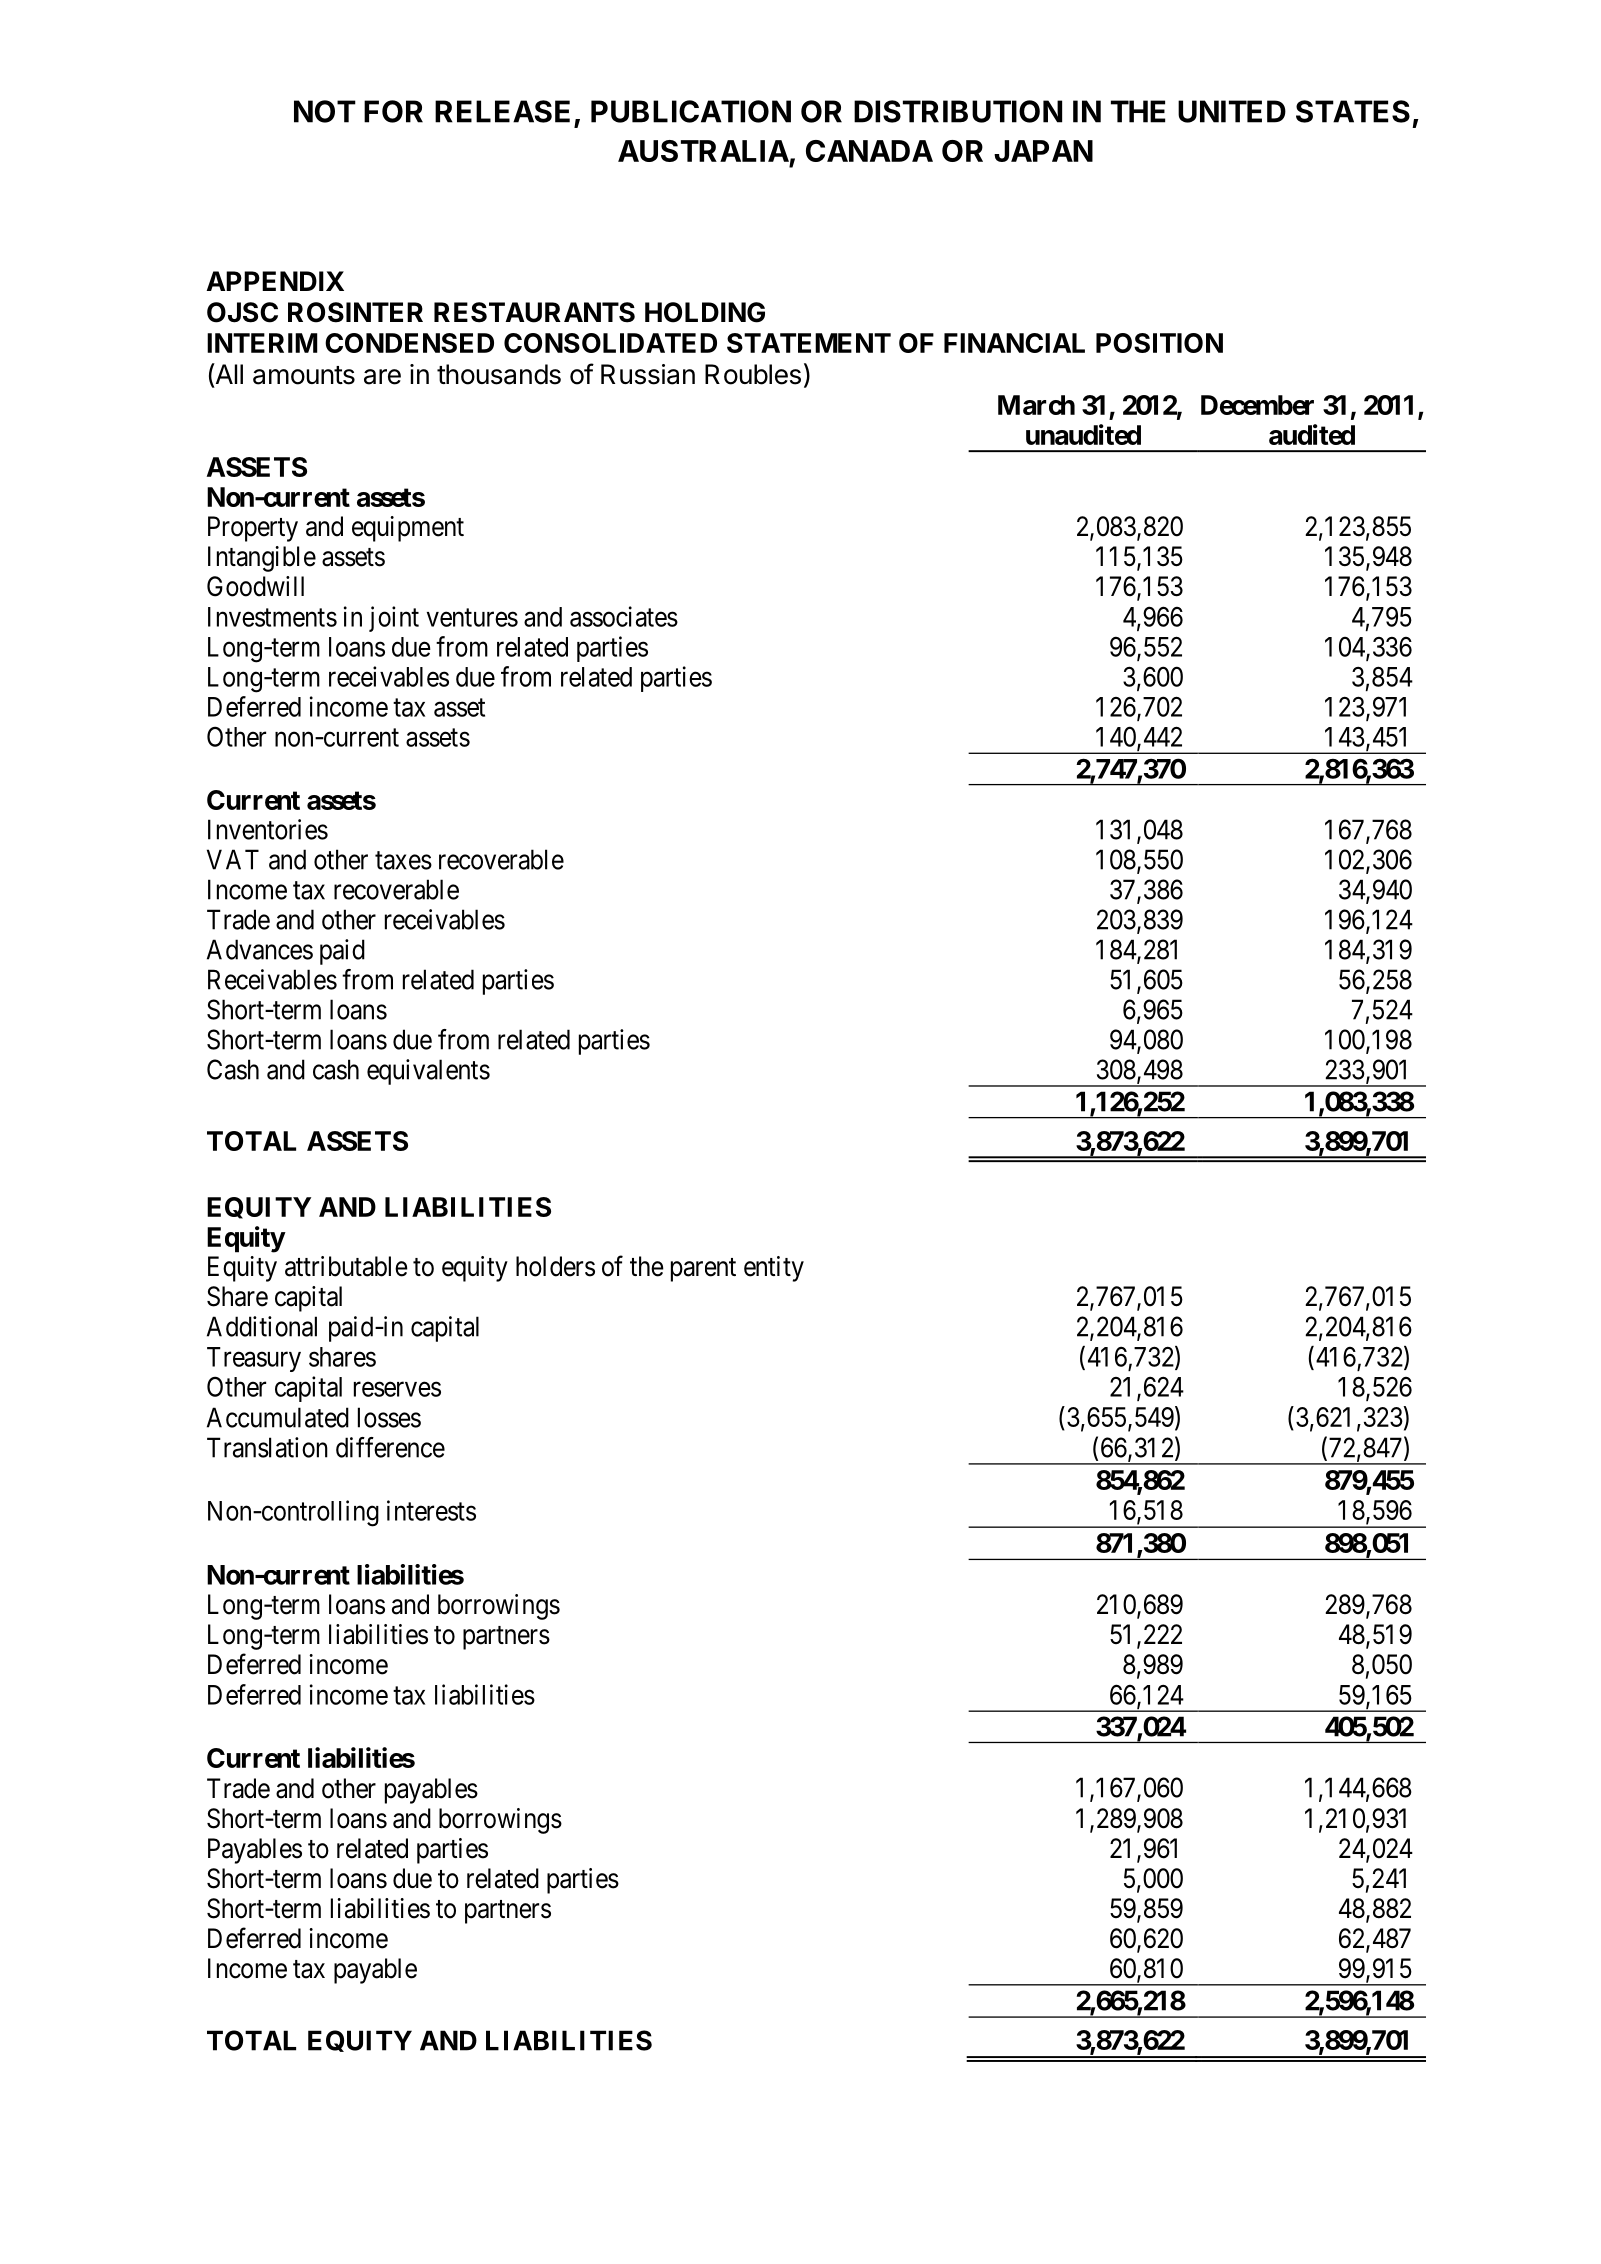  Describe the element at coordinates (431, 1510) in the page. I see `interests` at that location.
